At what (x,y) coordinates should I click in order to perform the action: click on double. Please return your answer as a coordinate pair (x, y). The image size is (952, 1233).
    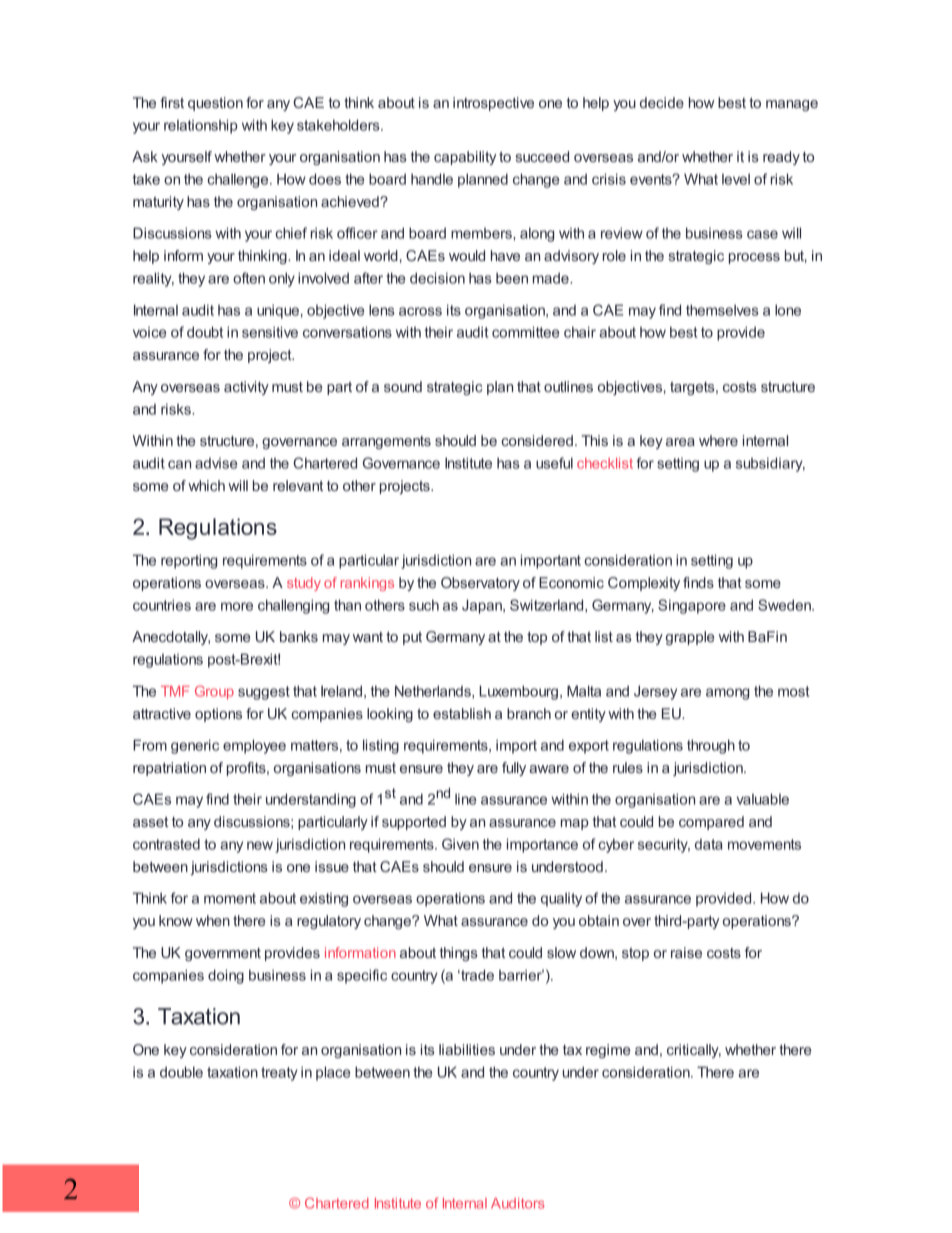
    Looking at the image, I should click on (181, 1072).
